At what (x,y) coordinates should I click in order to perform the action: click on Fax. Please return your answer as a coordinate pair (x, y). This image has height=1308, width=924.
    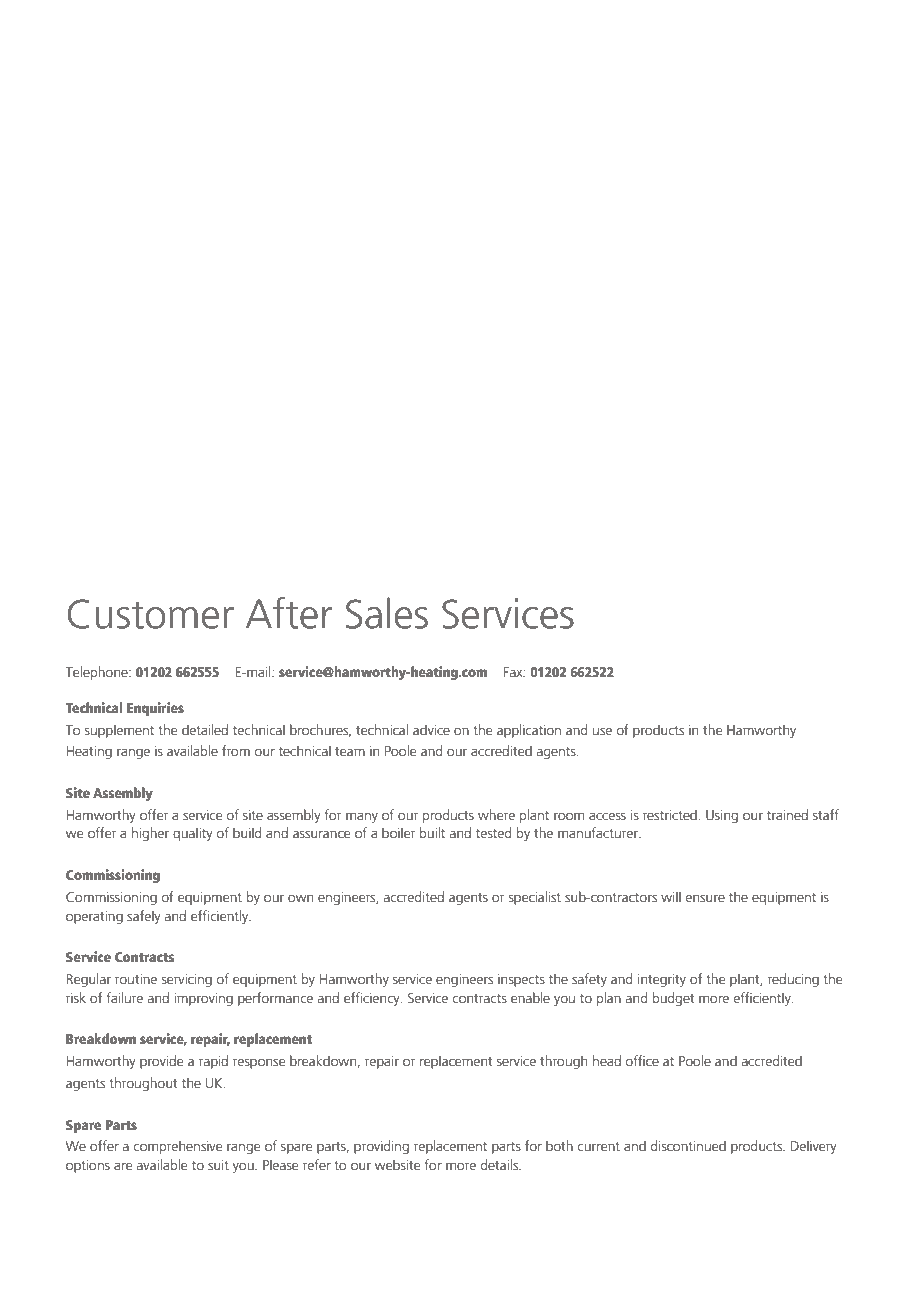
    Looking at the image, I should click on (514, 672).
